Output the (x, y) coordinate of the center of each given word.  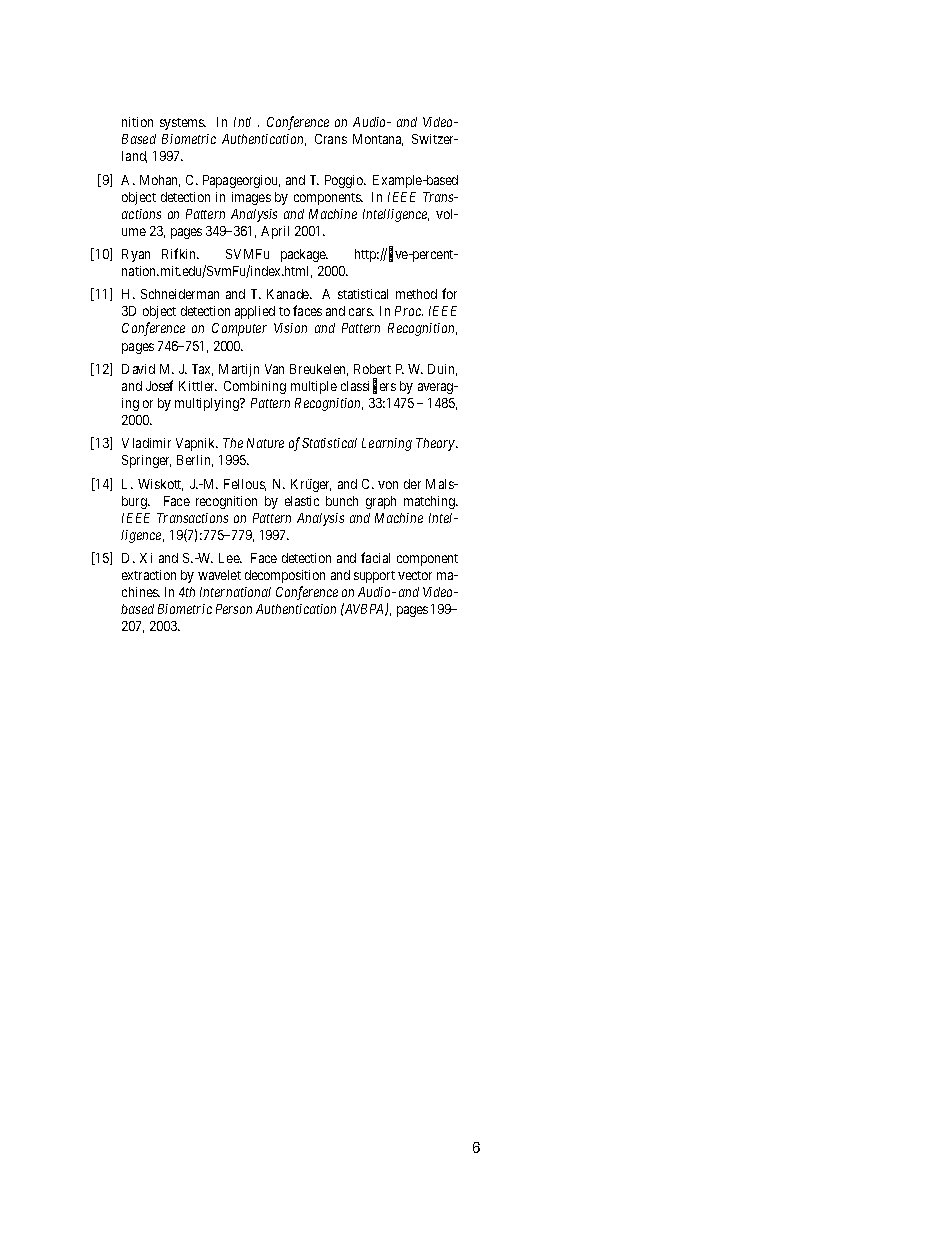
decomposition (285, 576)
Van (274, 369)
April (275, 232)
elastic (302, 501)
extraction (149, 575)
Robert (372, 369)
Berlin (195, 461)
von (388, 485)
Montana (378, 140)
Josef (159, 385)
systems (183, 124)
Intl (242, 122)
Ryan (136, 255)
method (416, 294)
